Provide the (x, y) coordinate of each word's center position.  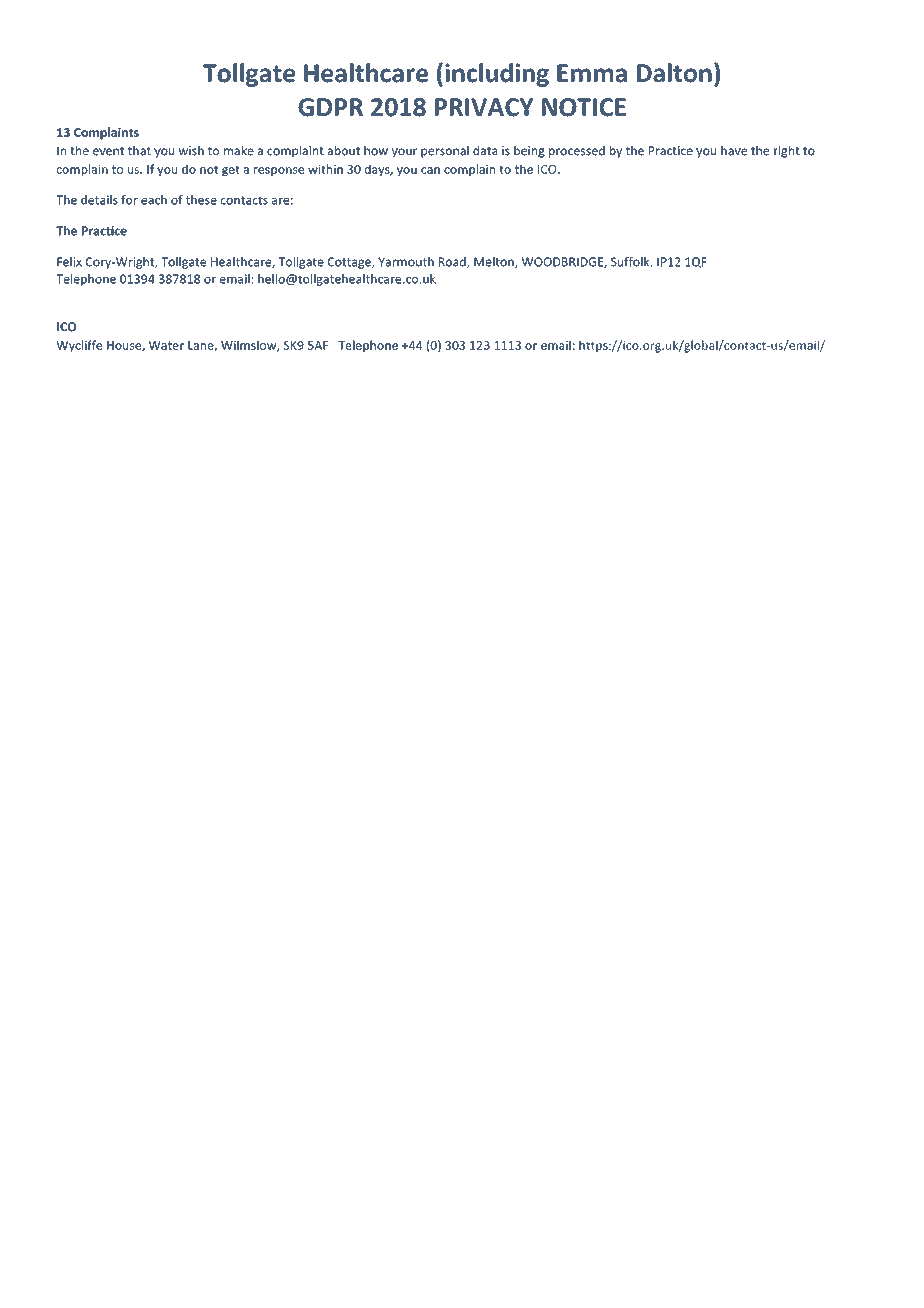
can (430, 170)
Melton (495, 262)
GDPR (330, 107)
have (734, 150)
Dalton (674, 73)
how (376, 150)
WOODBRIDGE (563, 262)
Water (166, 345)
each (154, 200)
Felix (69, 262)
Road (453, 262)
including (497, 75)
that (139, 150)
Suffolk (631, 262)
